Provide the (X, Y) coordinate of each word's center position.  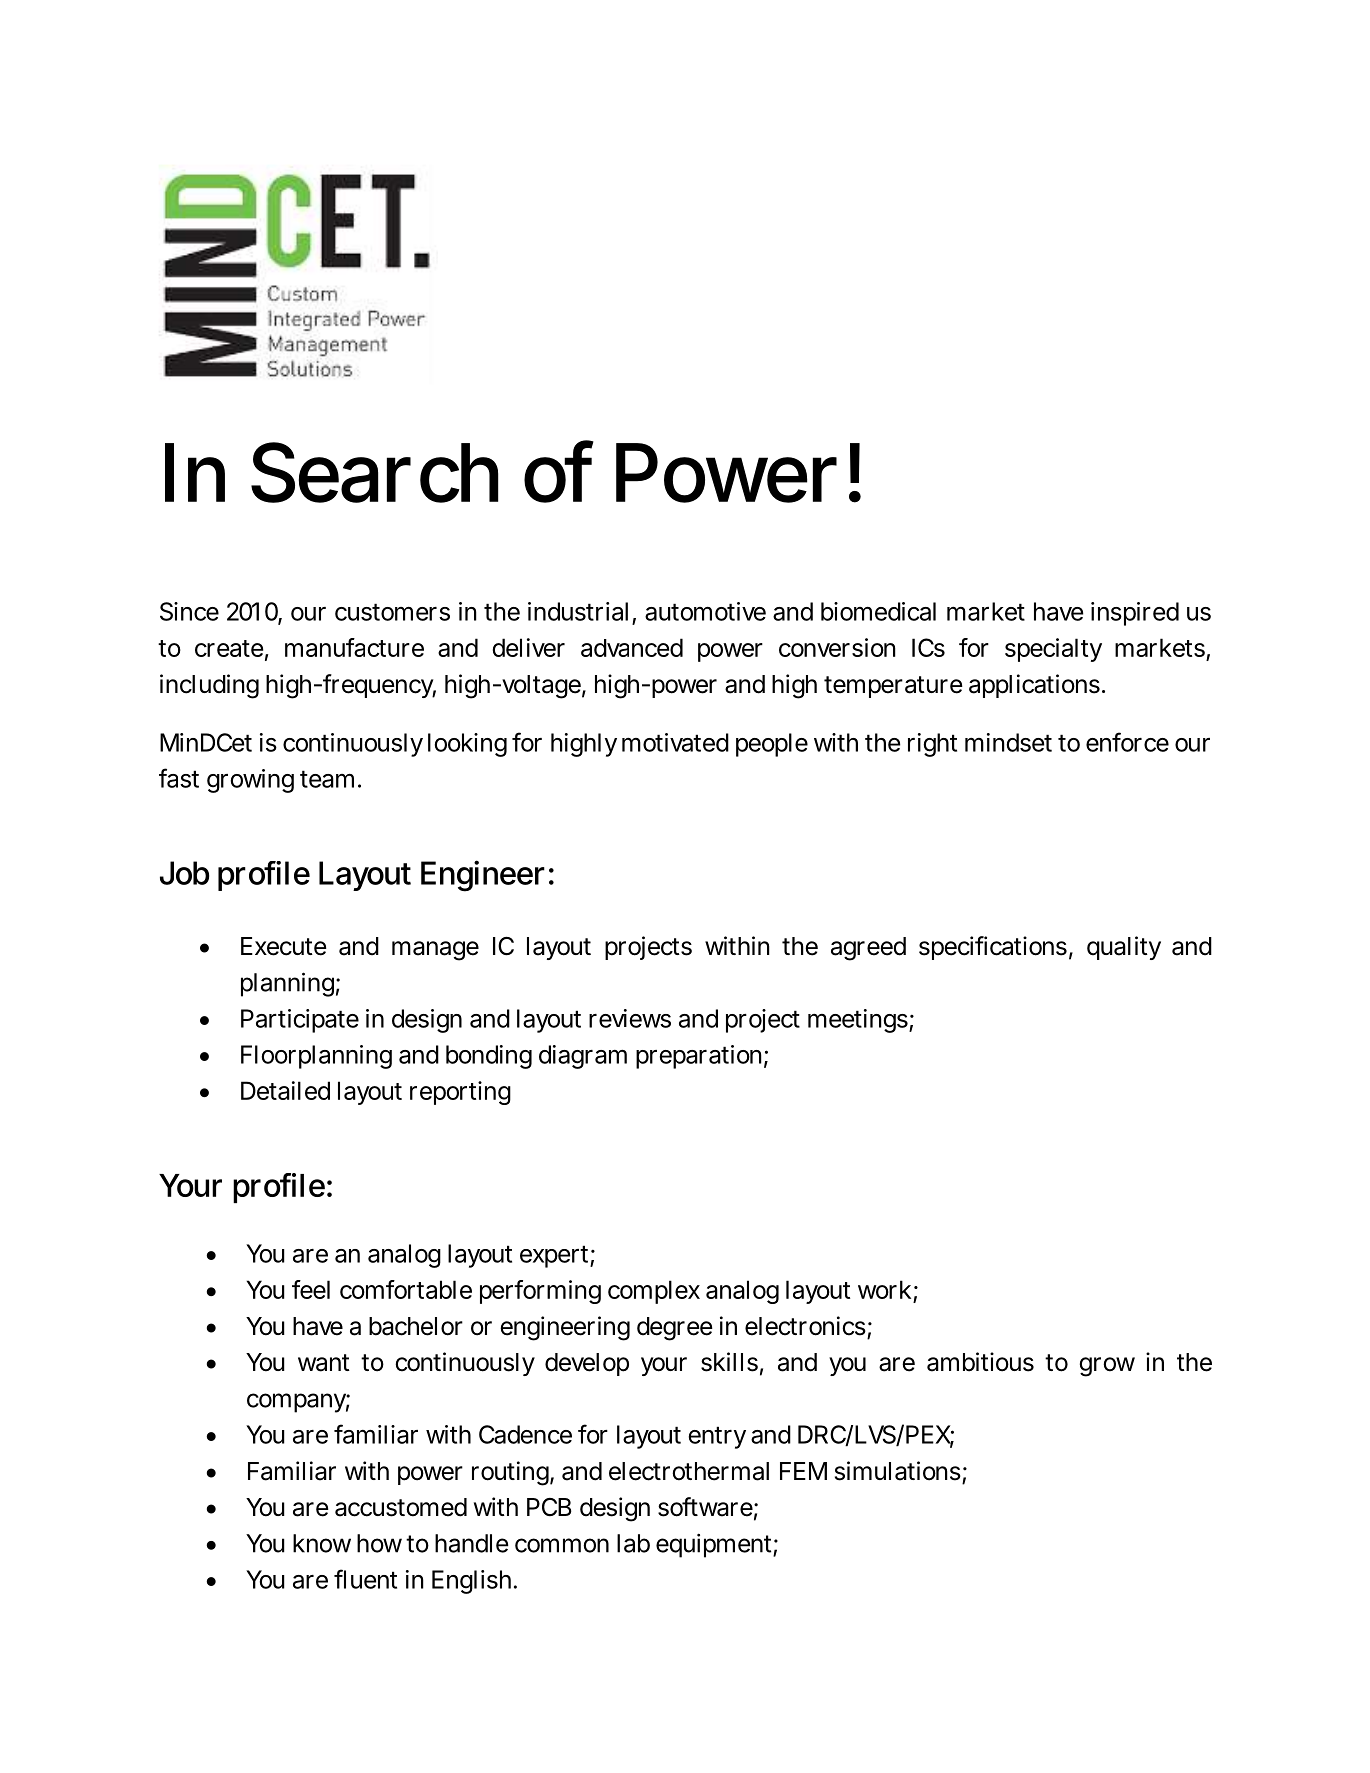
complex (654, 1292)
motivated (675, 742)
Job (184, 873)
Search (375, 472)
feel (311, 1289)
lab (633, 1543)
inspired (1135, 614)
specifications (993, 948)
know (322, 1543)
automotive (705, 611)
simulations (898, 1471)
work (886, 1291)
